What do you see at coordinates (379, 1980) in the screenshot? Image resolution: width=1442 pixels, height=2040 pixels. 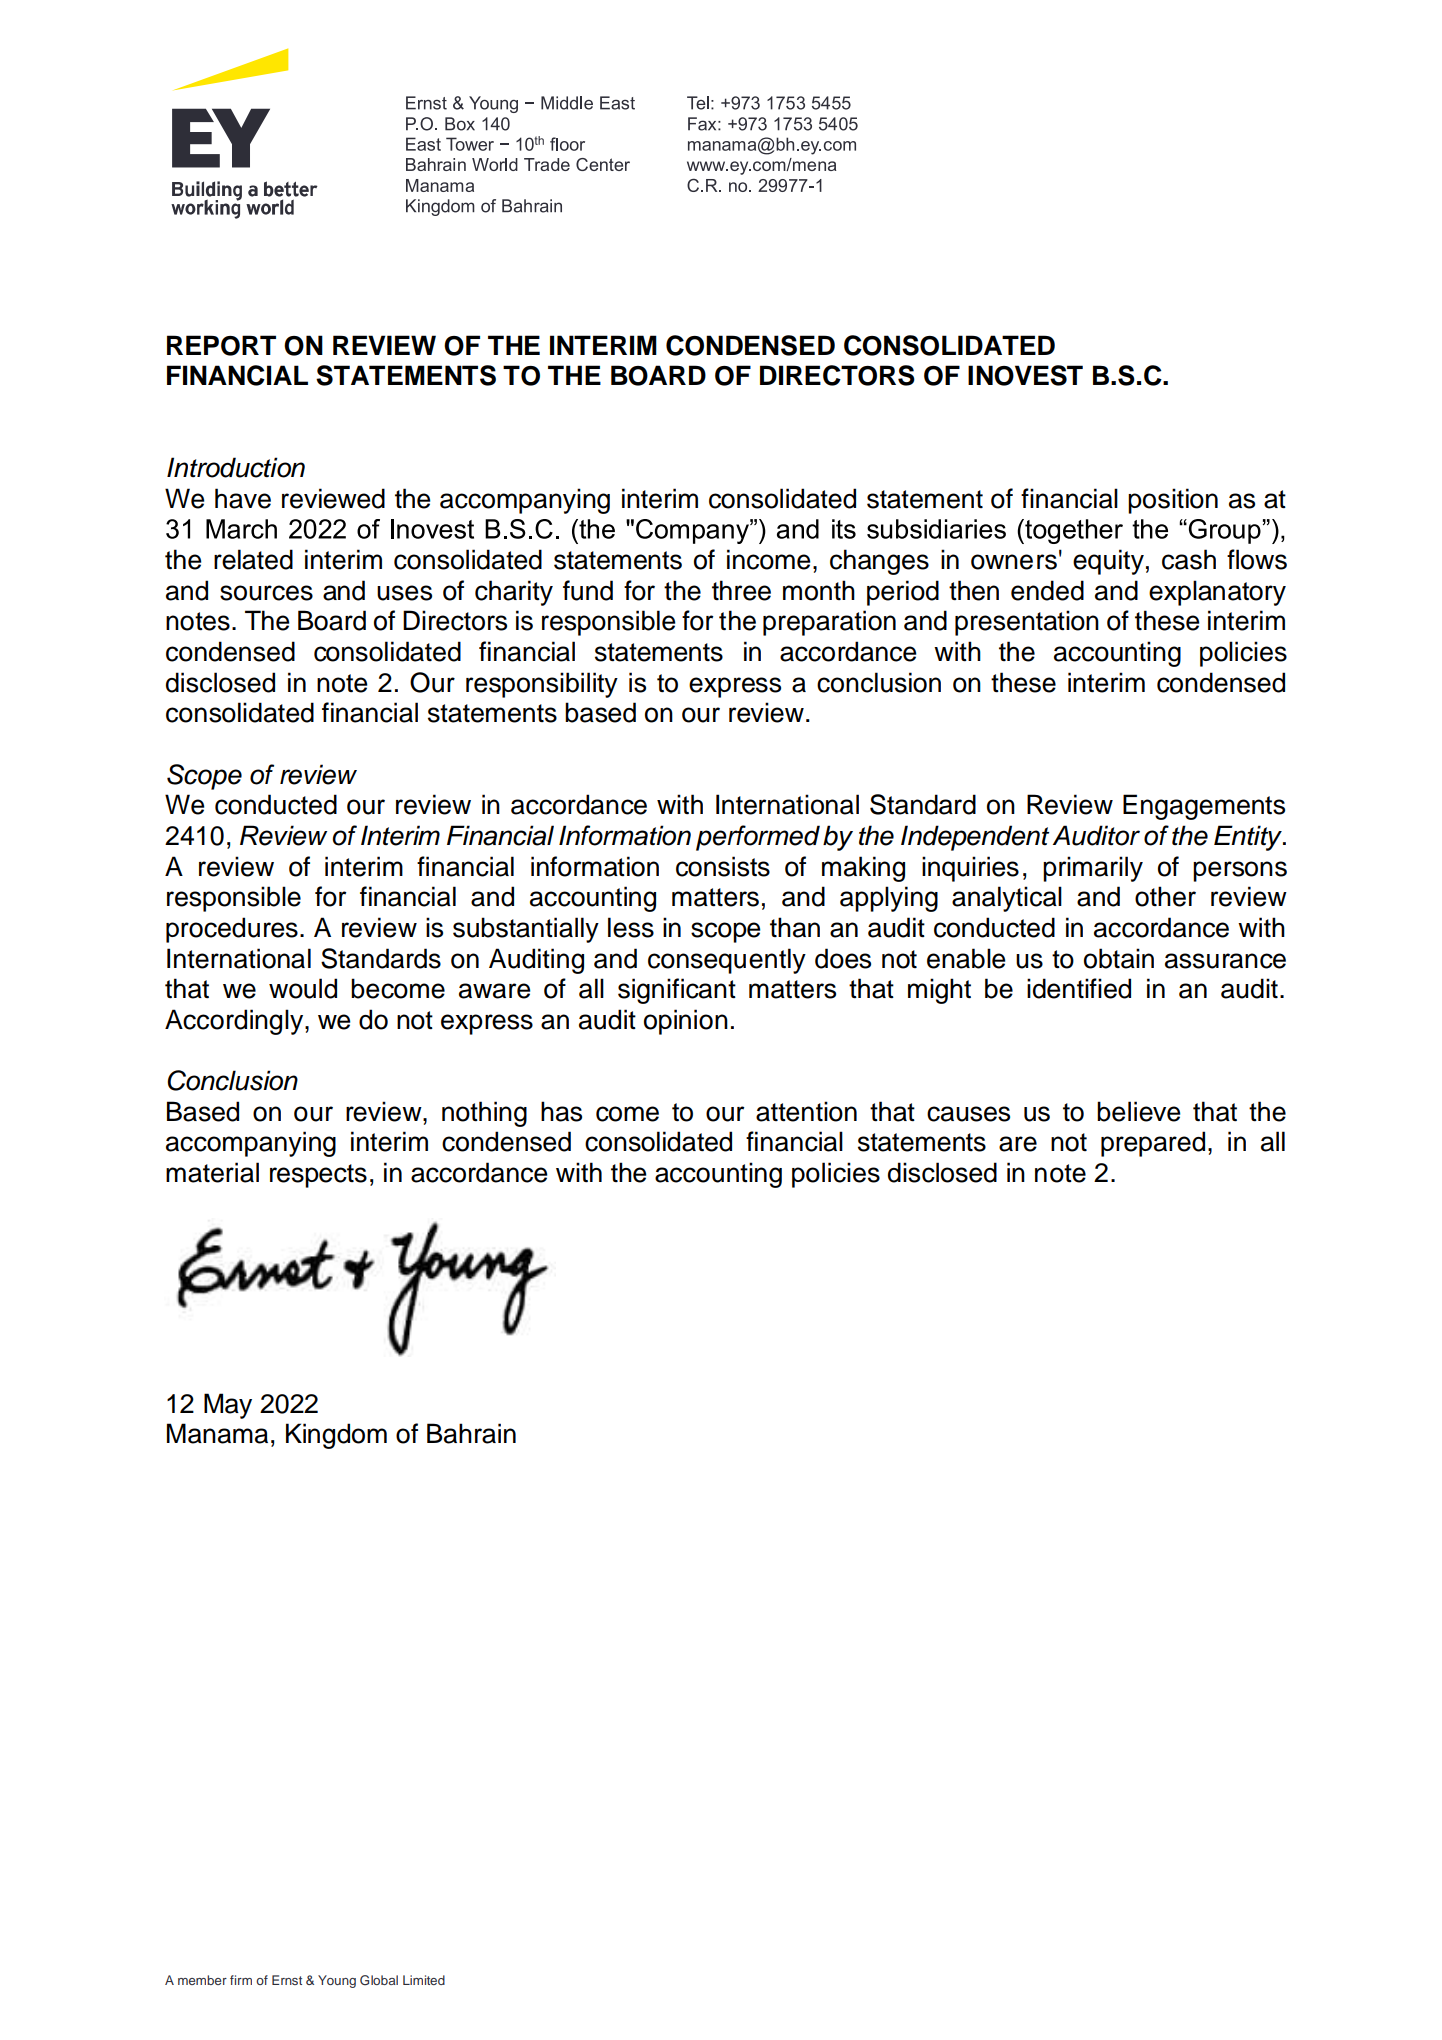 I see `Global` at bounding box center [379, 1980].
